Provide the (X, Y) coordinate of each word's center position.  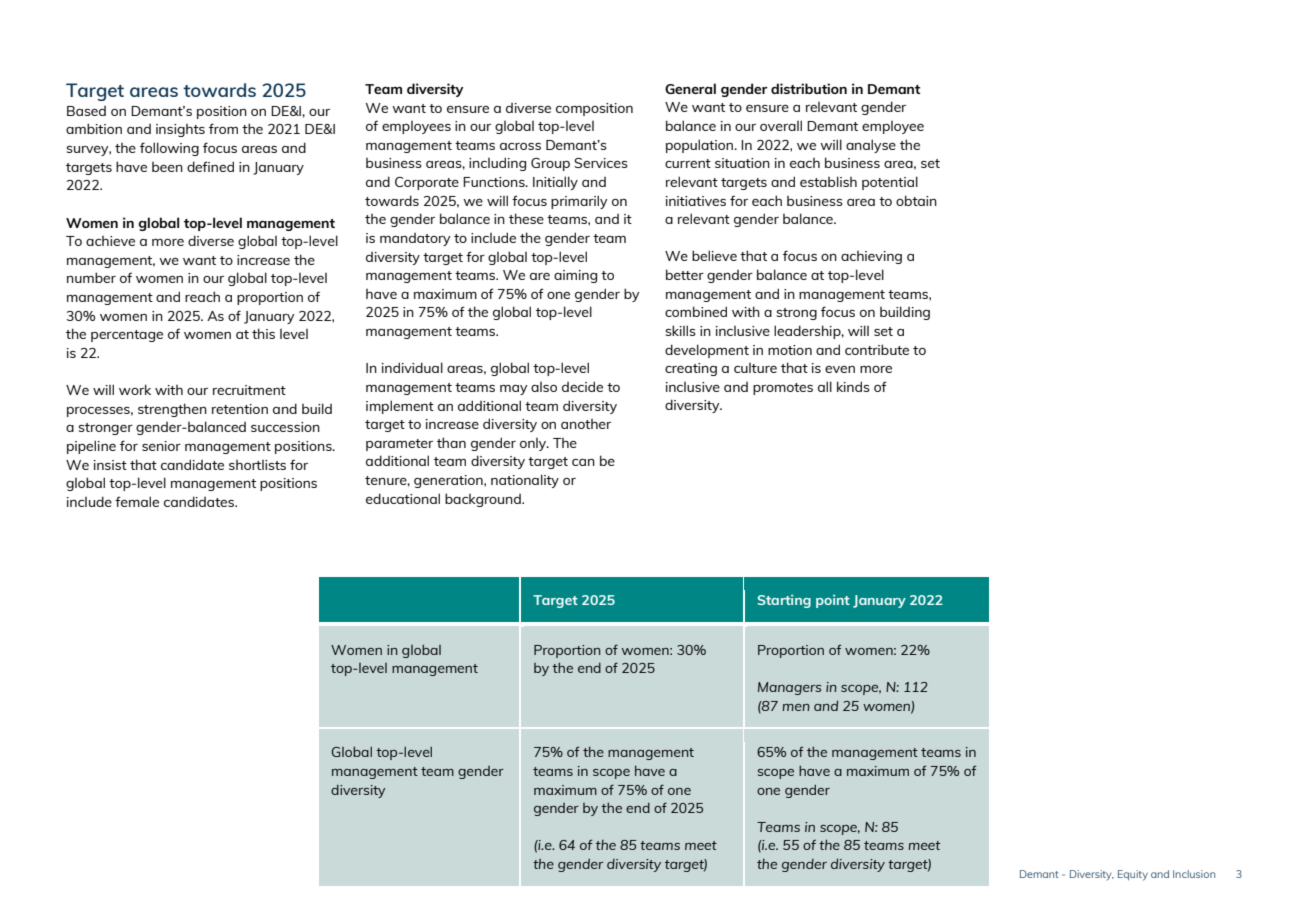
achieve (110, 241)
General (690, 88)
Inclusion (1194, 874)
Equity (1133, 875)
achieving (871, 257)
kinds (853, 386)
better (685, 274)
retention (240, 409)
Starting (784, 601)
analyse (871, 146)
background (484, 500)
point (833, 601)
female (137, 501)
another (586, 424)
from (223, 128)
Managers (789, 688)
